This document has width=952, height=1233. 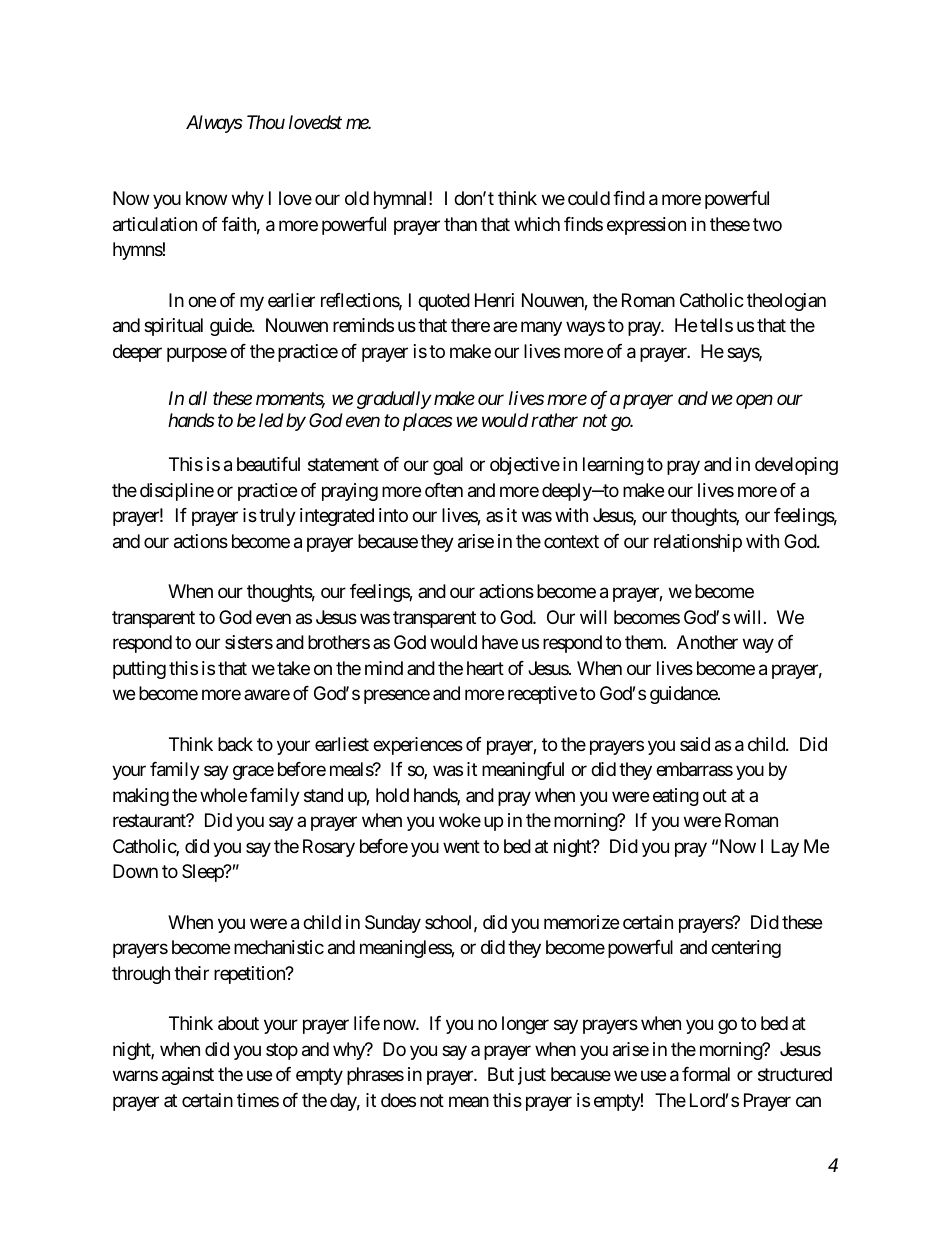 I want to click on two, so click(x=767, y=224).
